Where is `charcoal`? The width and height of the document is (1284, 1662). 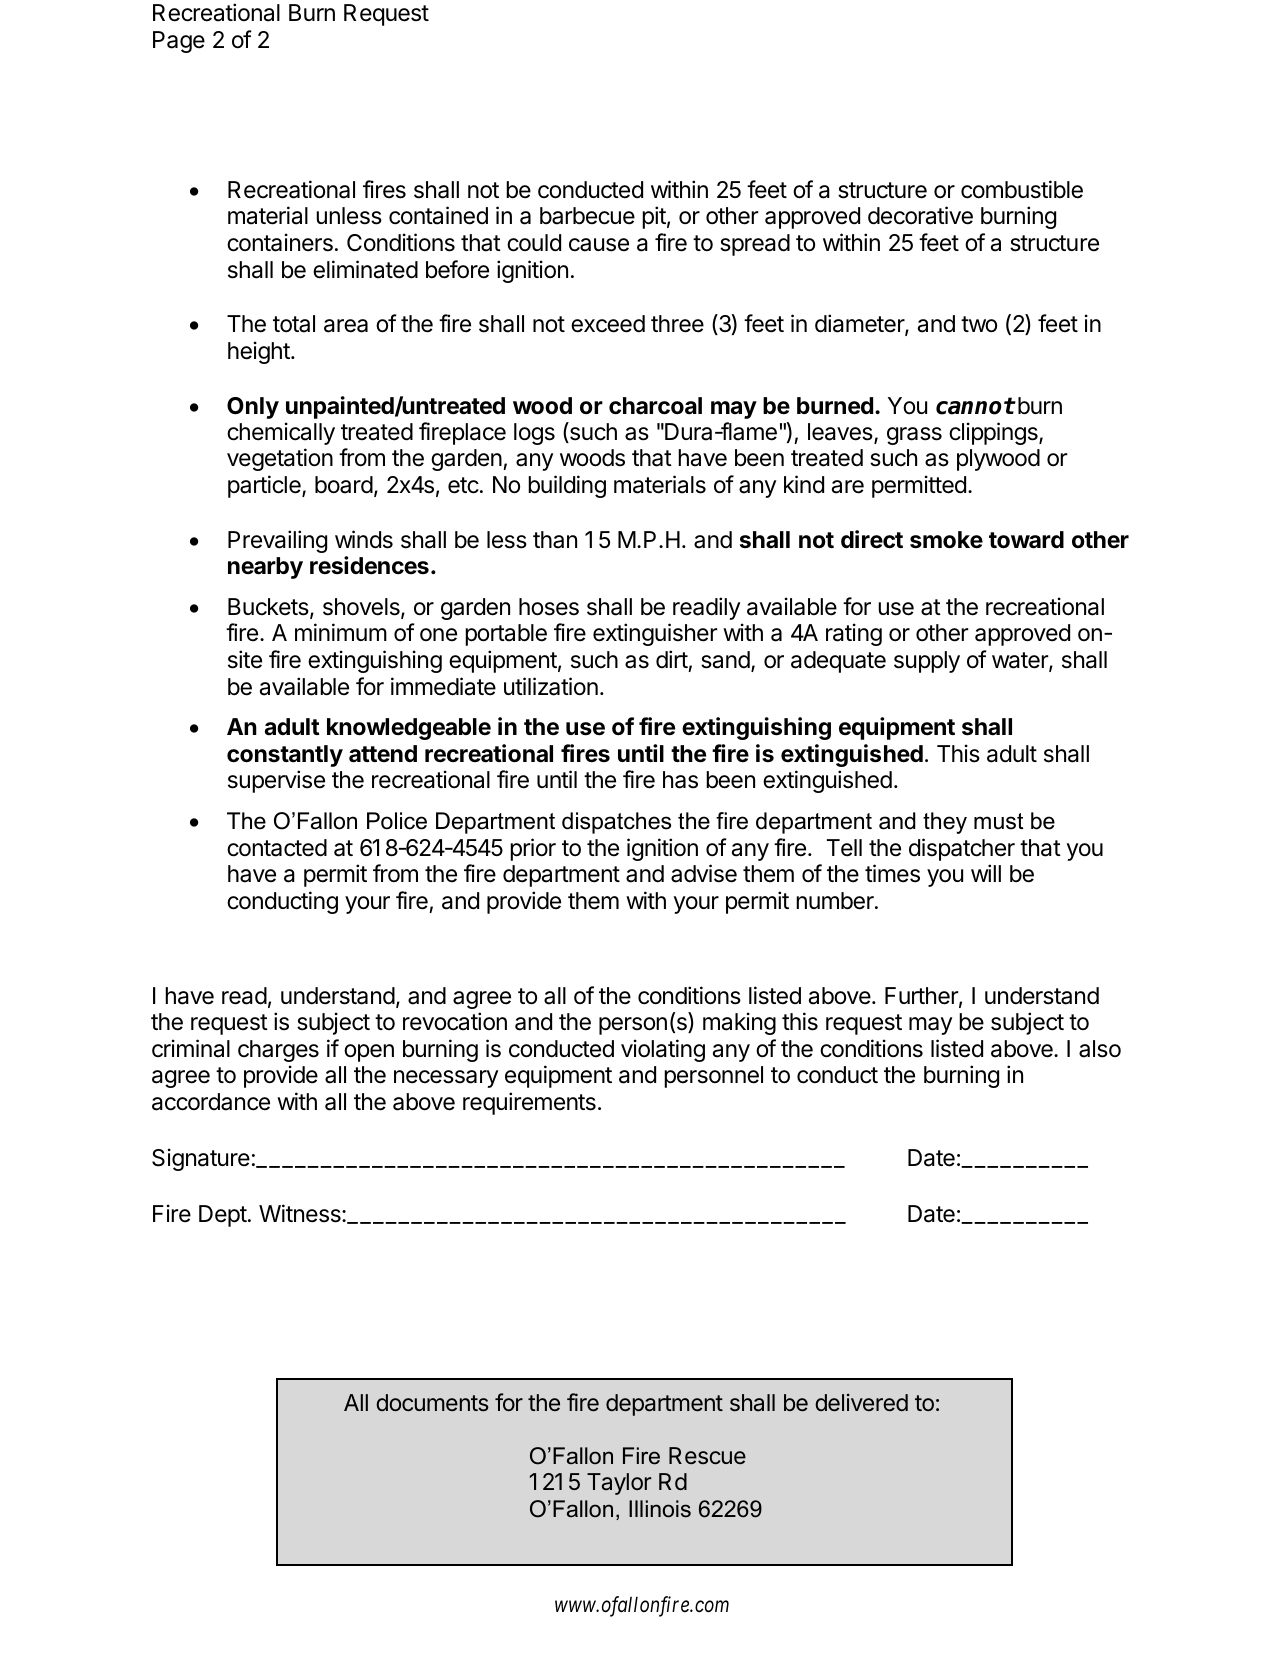 charcoal is located at coordinates (655, 406).
